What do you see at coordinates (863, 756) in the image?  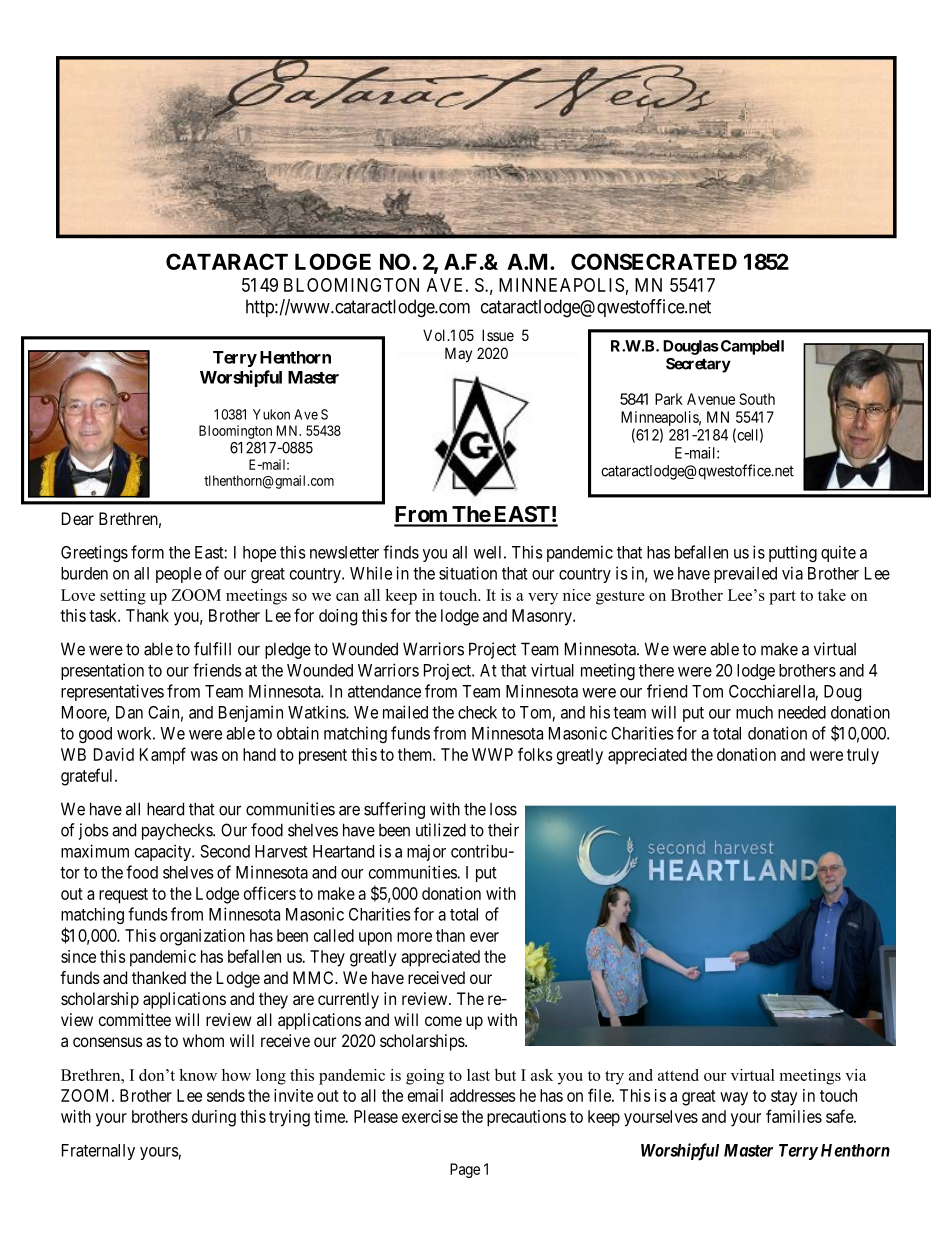 I see `truly` at bounding box center [863, 756].
